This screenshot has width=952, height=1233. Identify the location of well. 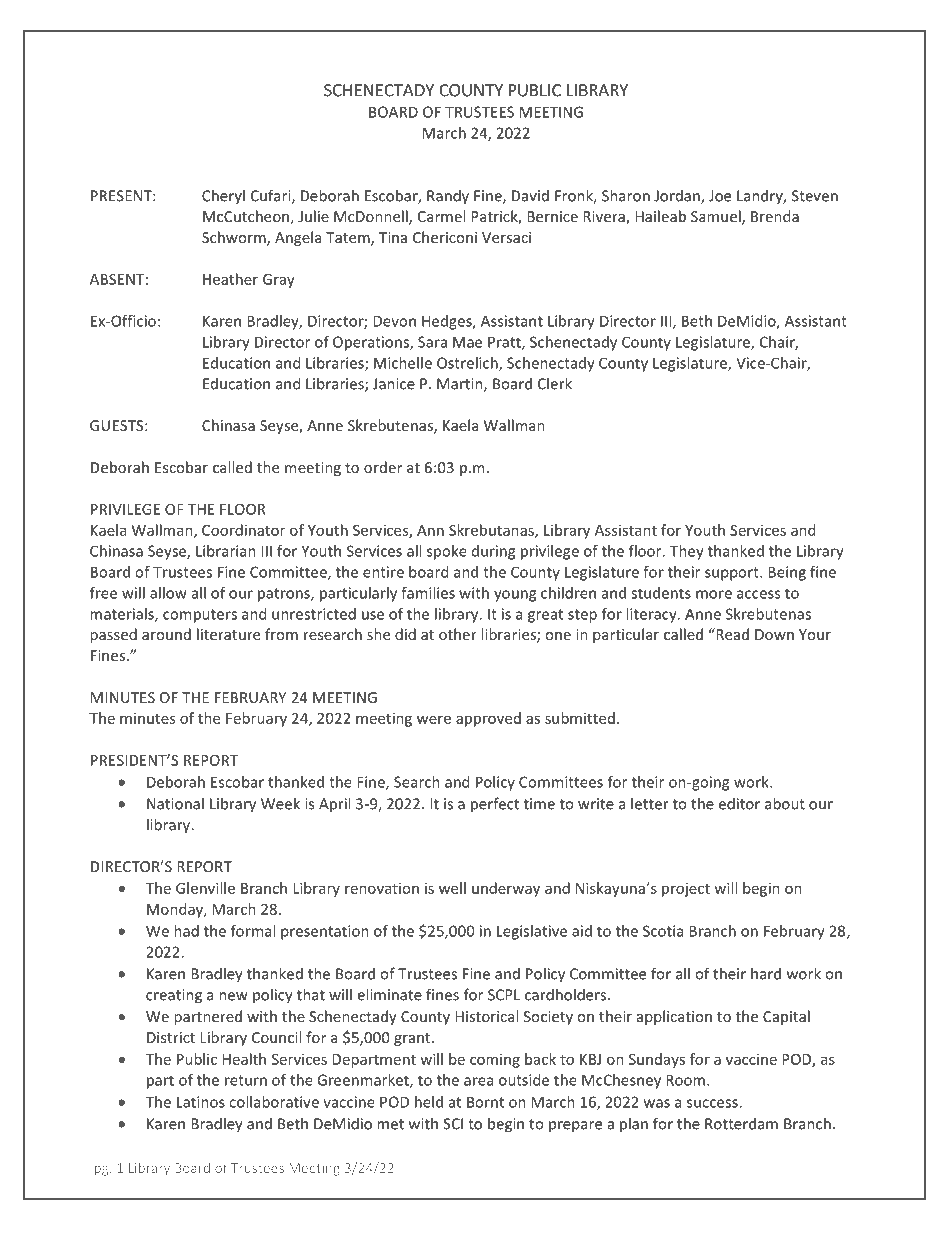
(452, 888).
